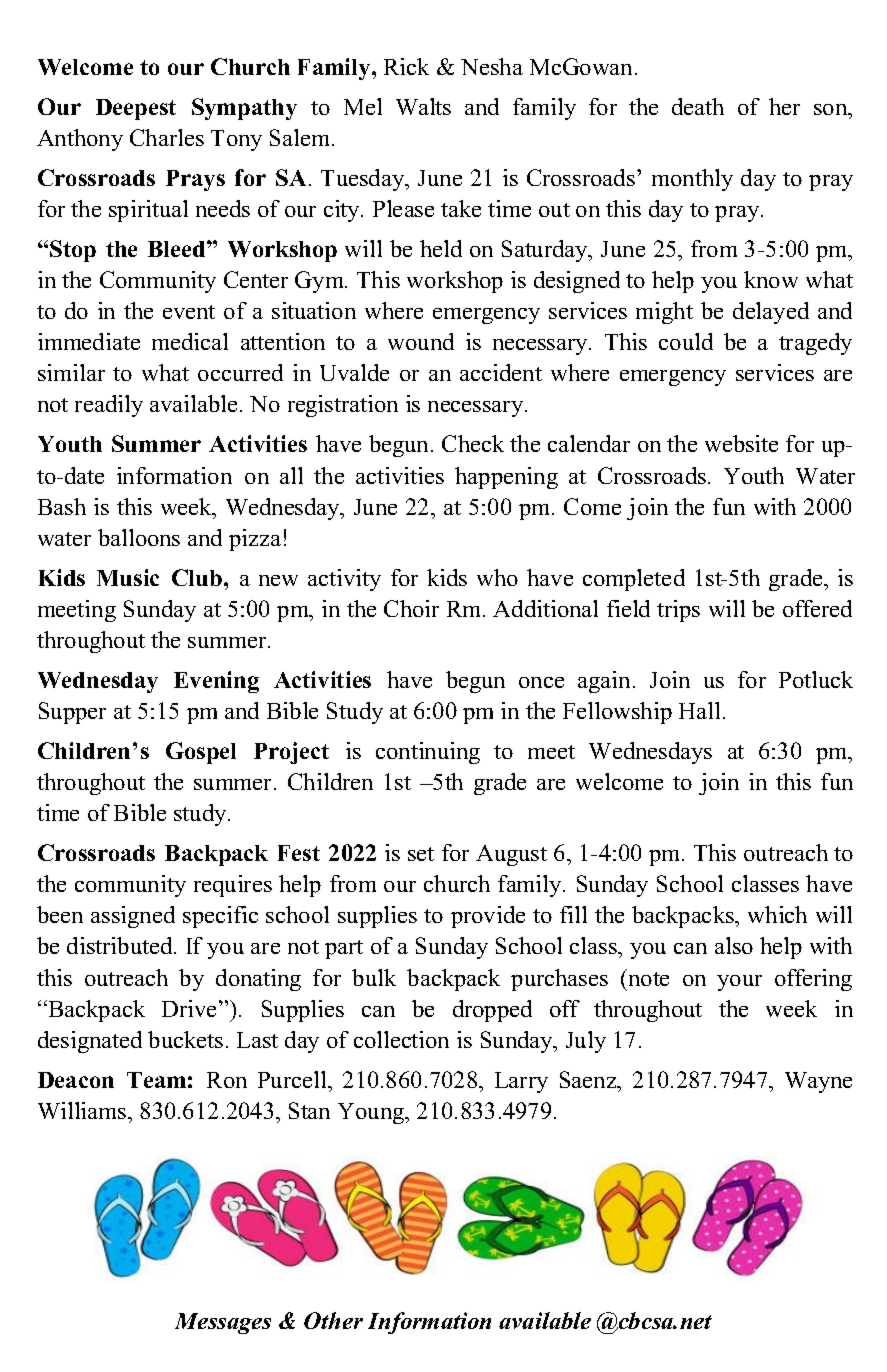 The height and width of the page is (1372, 887). What do you see at coordinates (133, 917) in the page?
I see `assigned` at bounding box center [133, 917].
